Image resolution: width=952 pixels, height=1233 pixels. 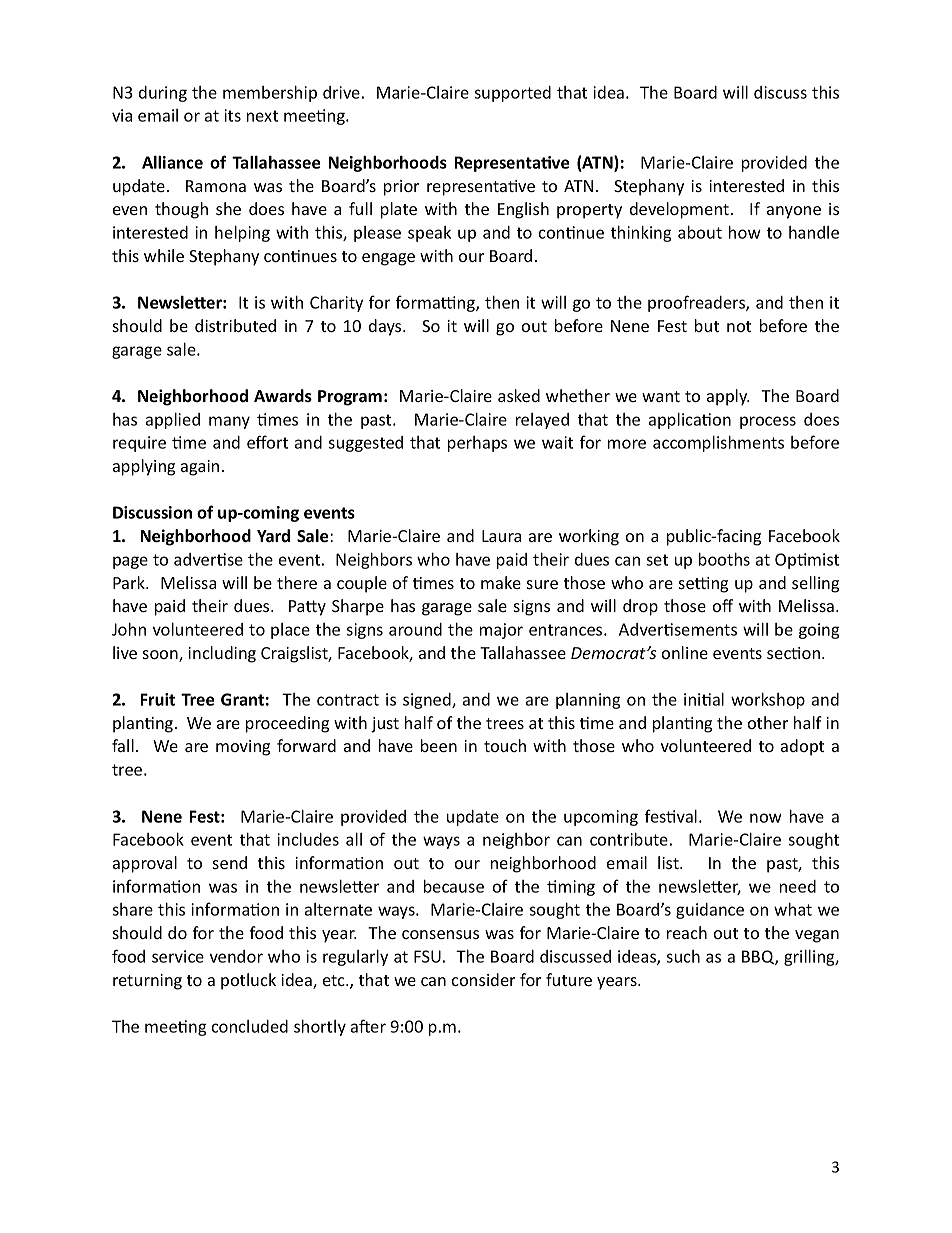 I want to click on booths, so click(x=724, y=559).
